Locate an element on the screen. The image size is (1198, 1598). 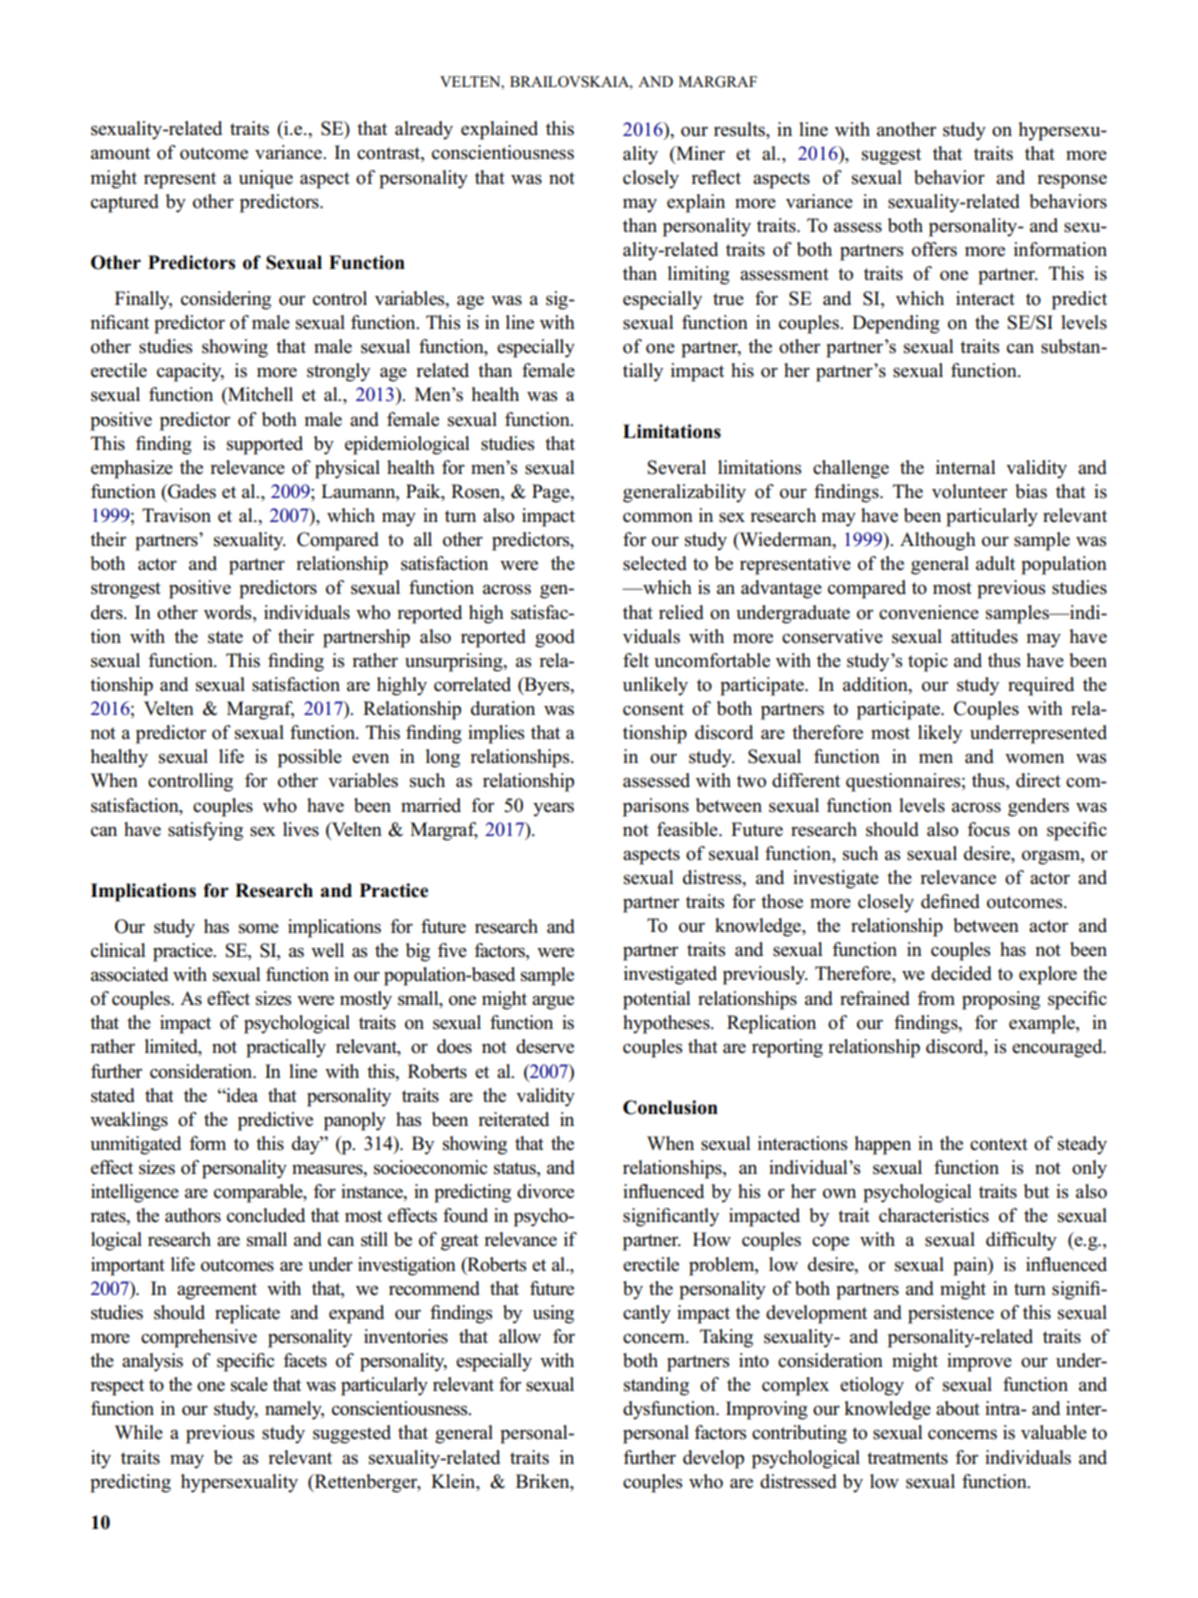
unique is located at coordinates (266, 179).
